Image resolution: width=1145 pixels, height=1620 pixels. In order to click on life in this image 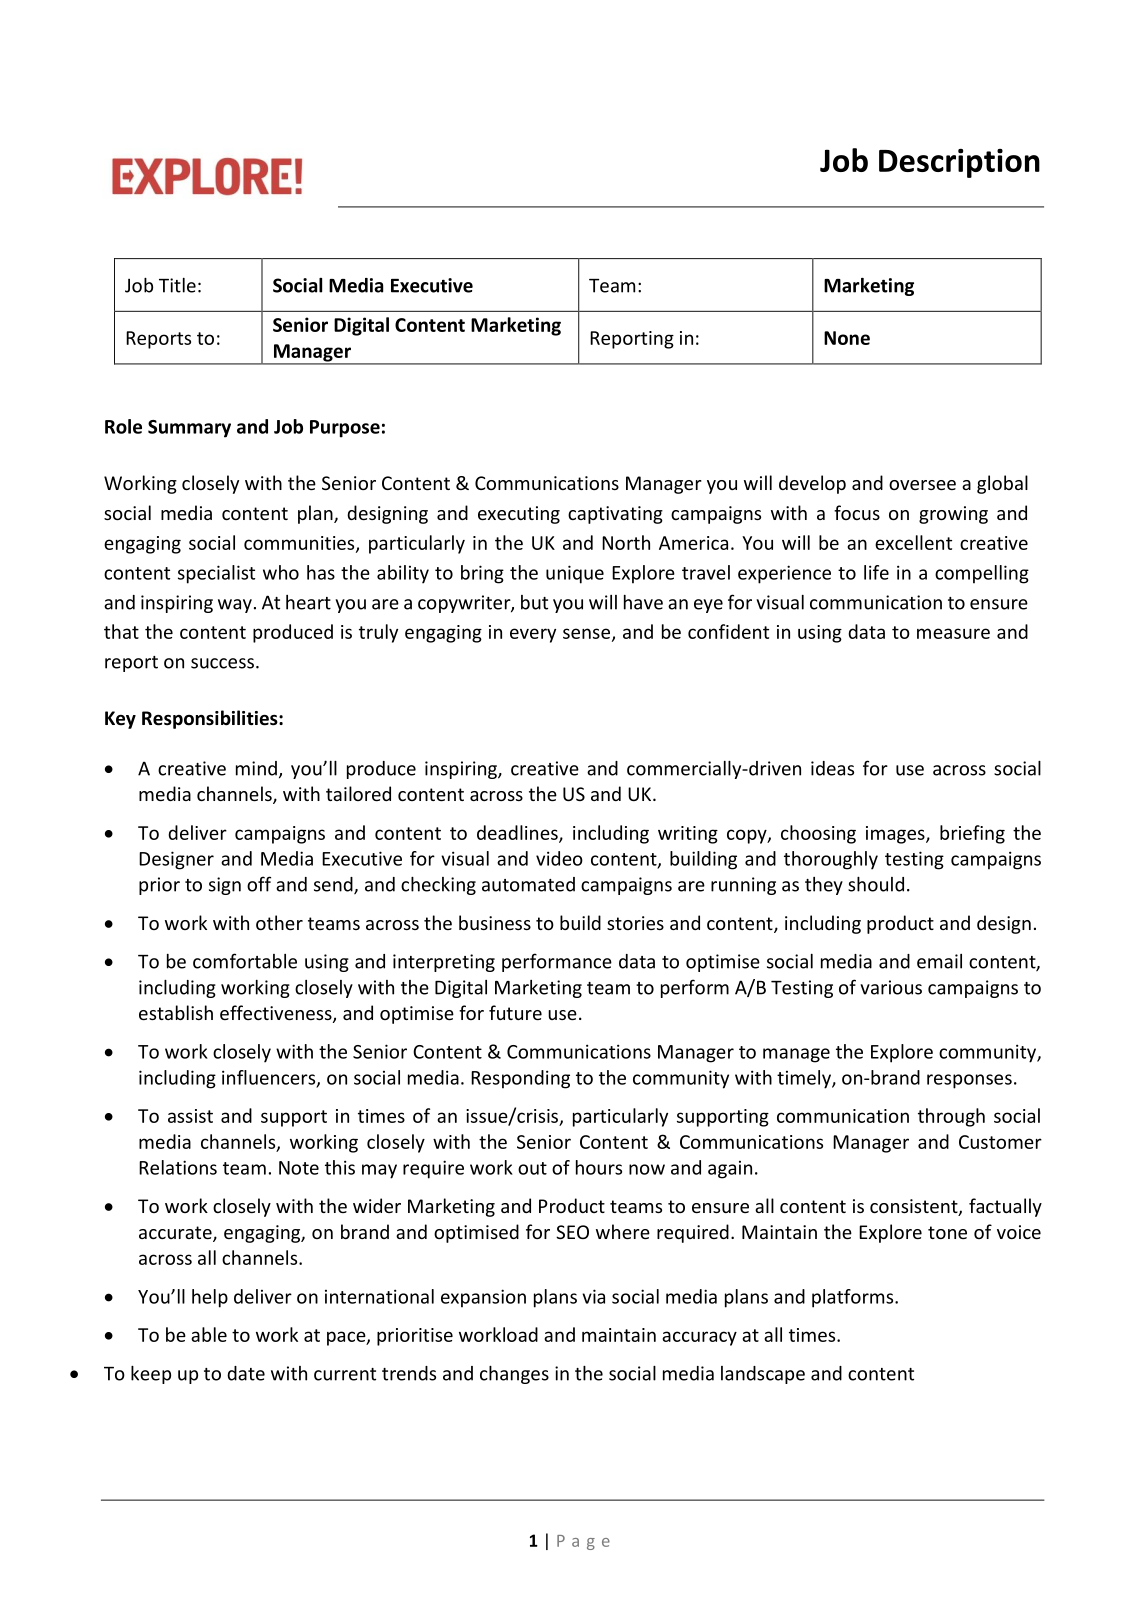, I will do `click(876, 572)`.
